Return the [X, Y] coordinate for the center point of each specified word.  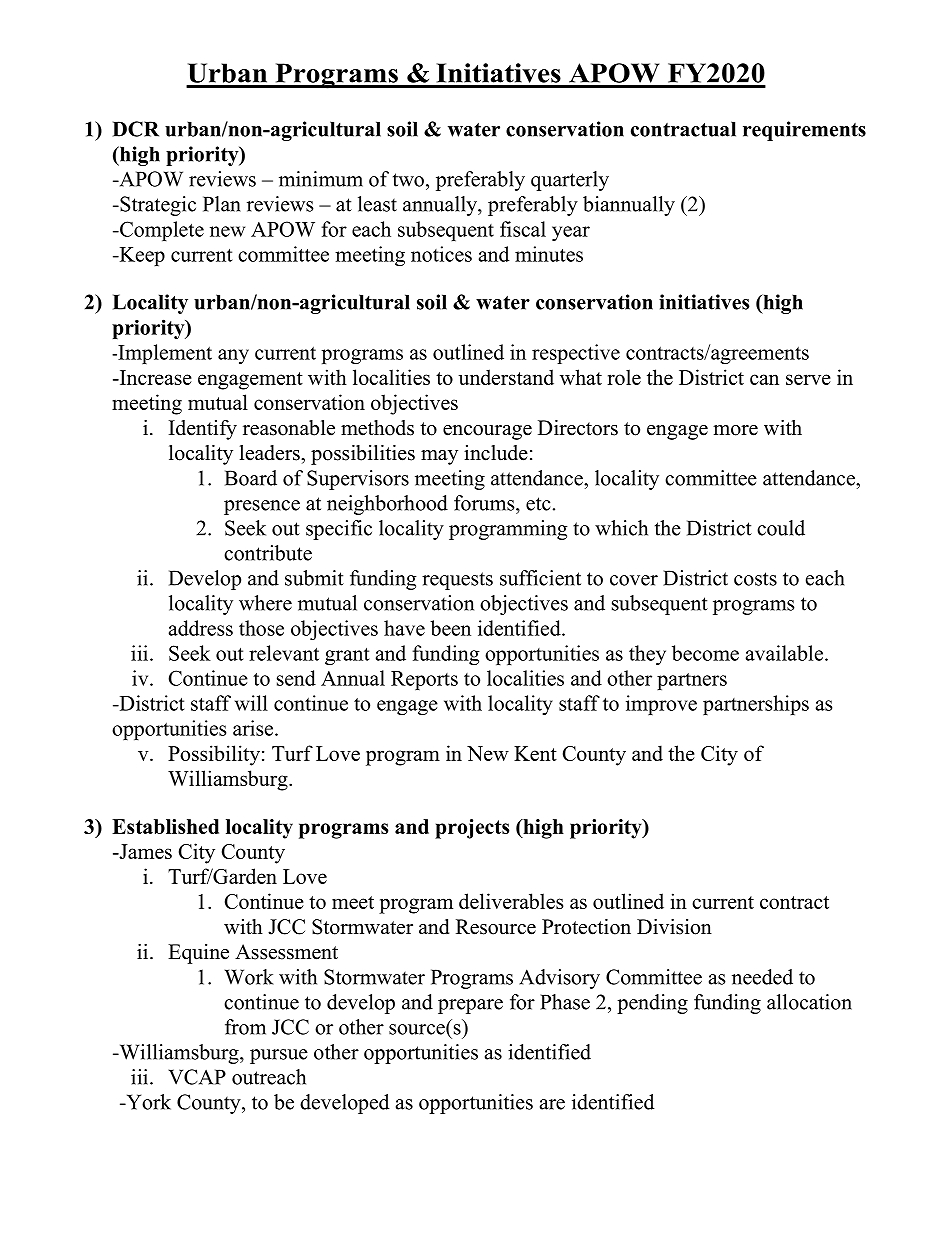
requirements [804, 131]
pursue [279, 1056]
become [705, 653]
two [408, 180]
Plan [222, 204]
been [450, 628]
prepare [470, 1006]
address [201, 628]
